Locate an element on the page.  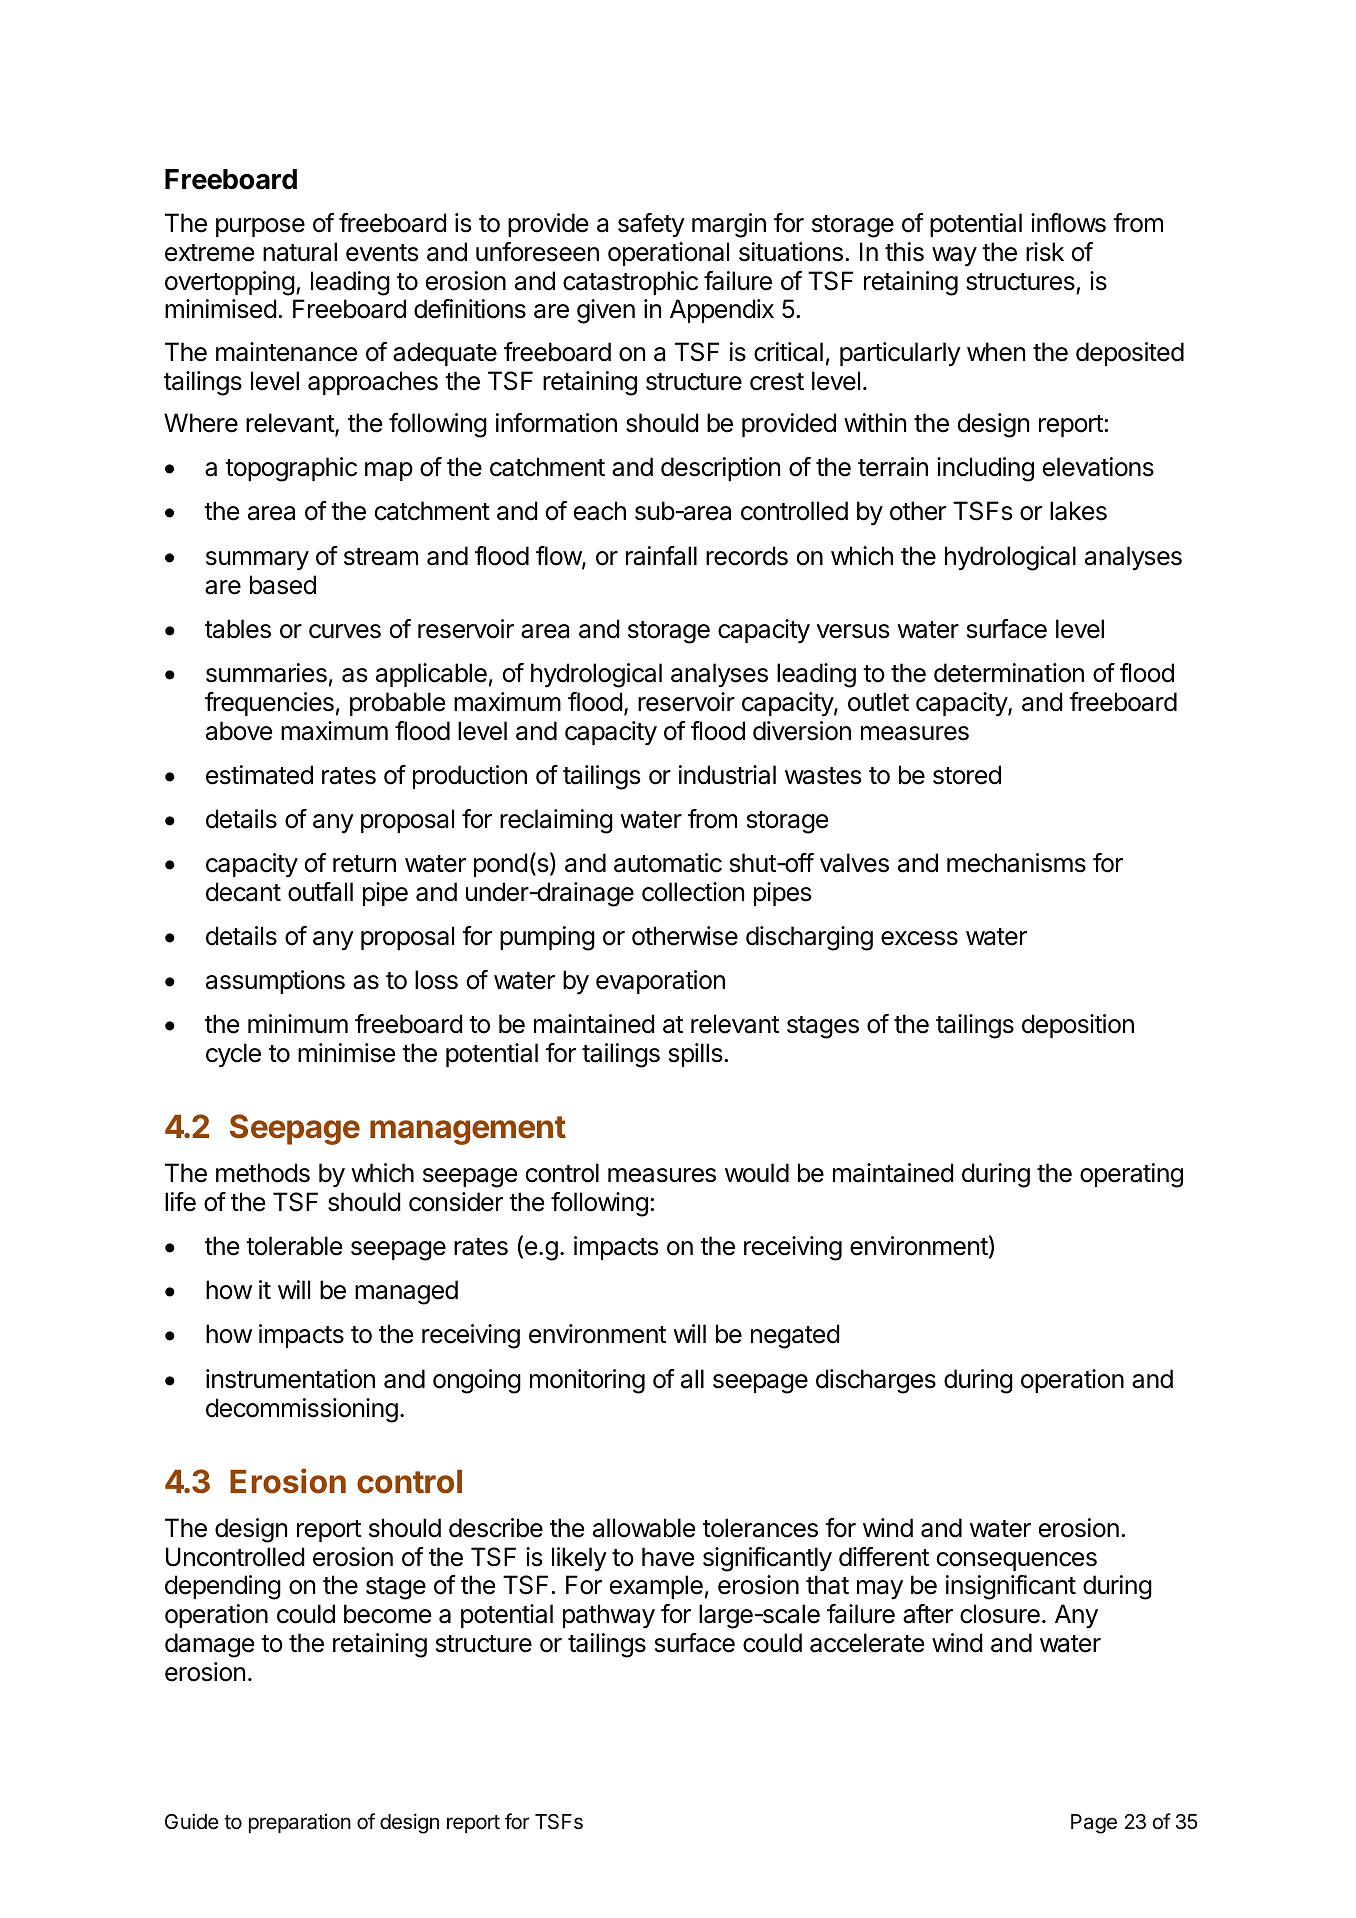
catastrophic is located at coordinates (630, 283).
